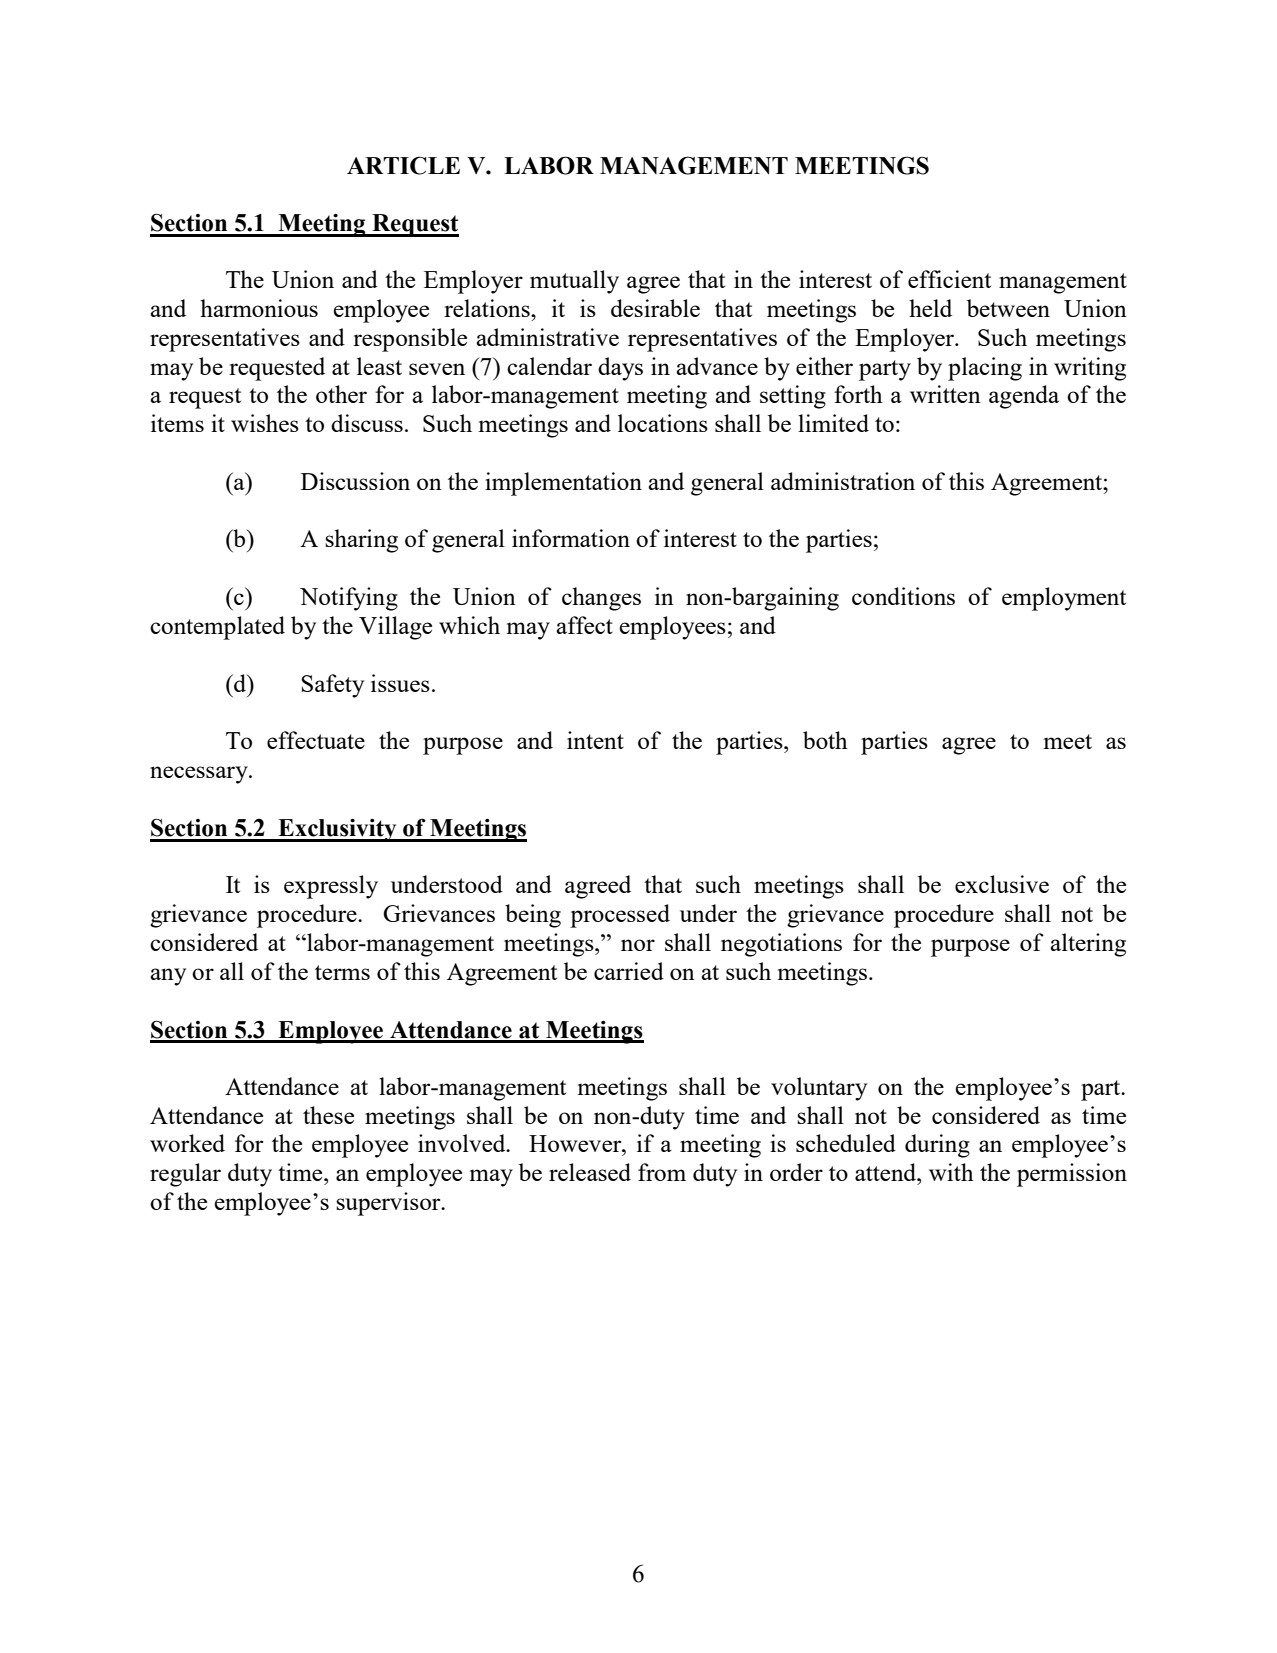 The image size is (1277, 1653). Describe the element at coordinates (265, 423) in the image. I see `wishes` at that location.
